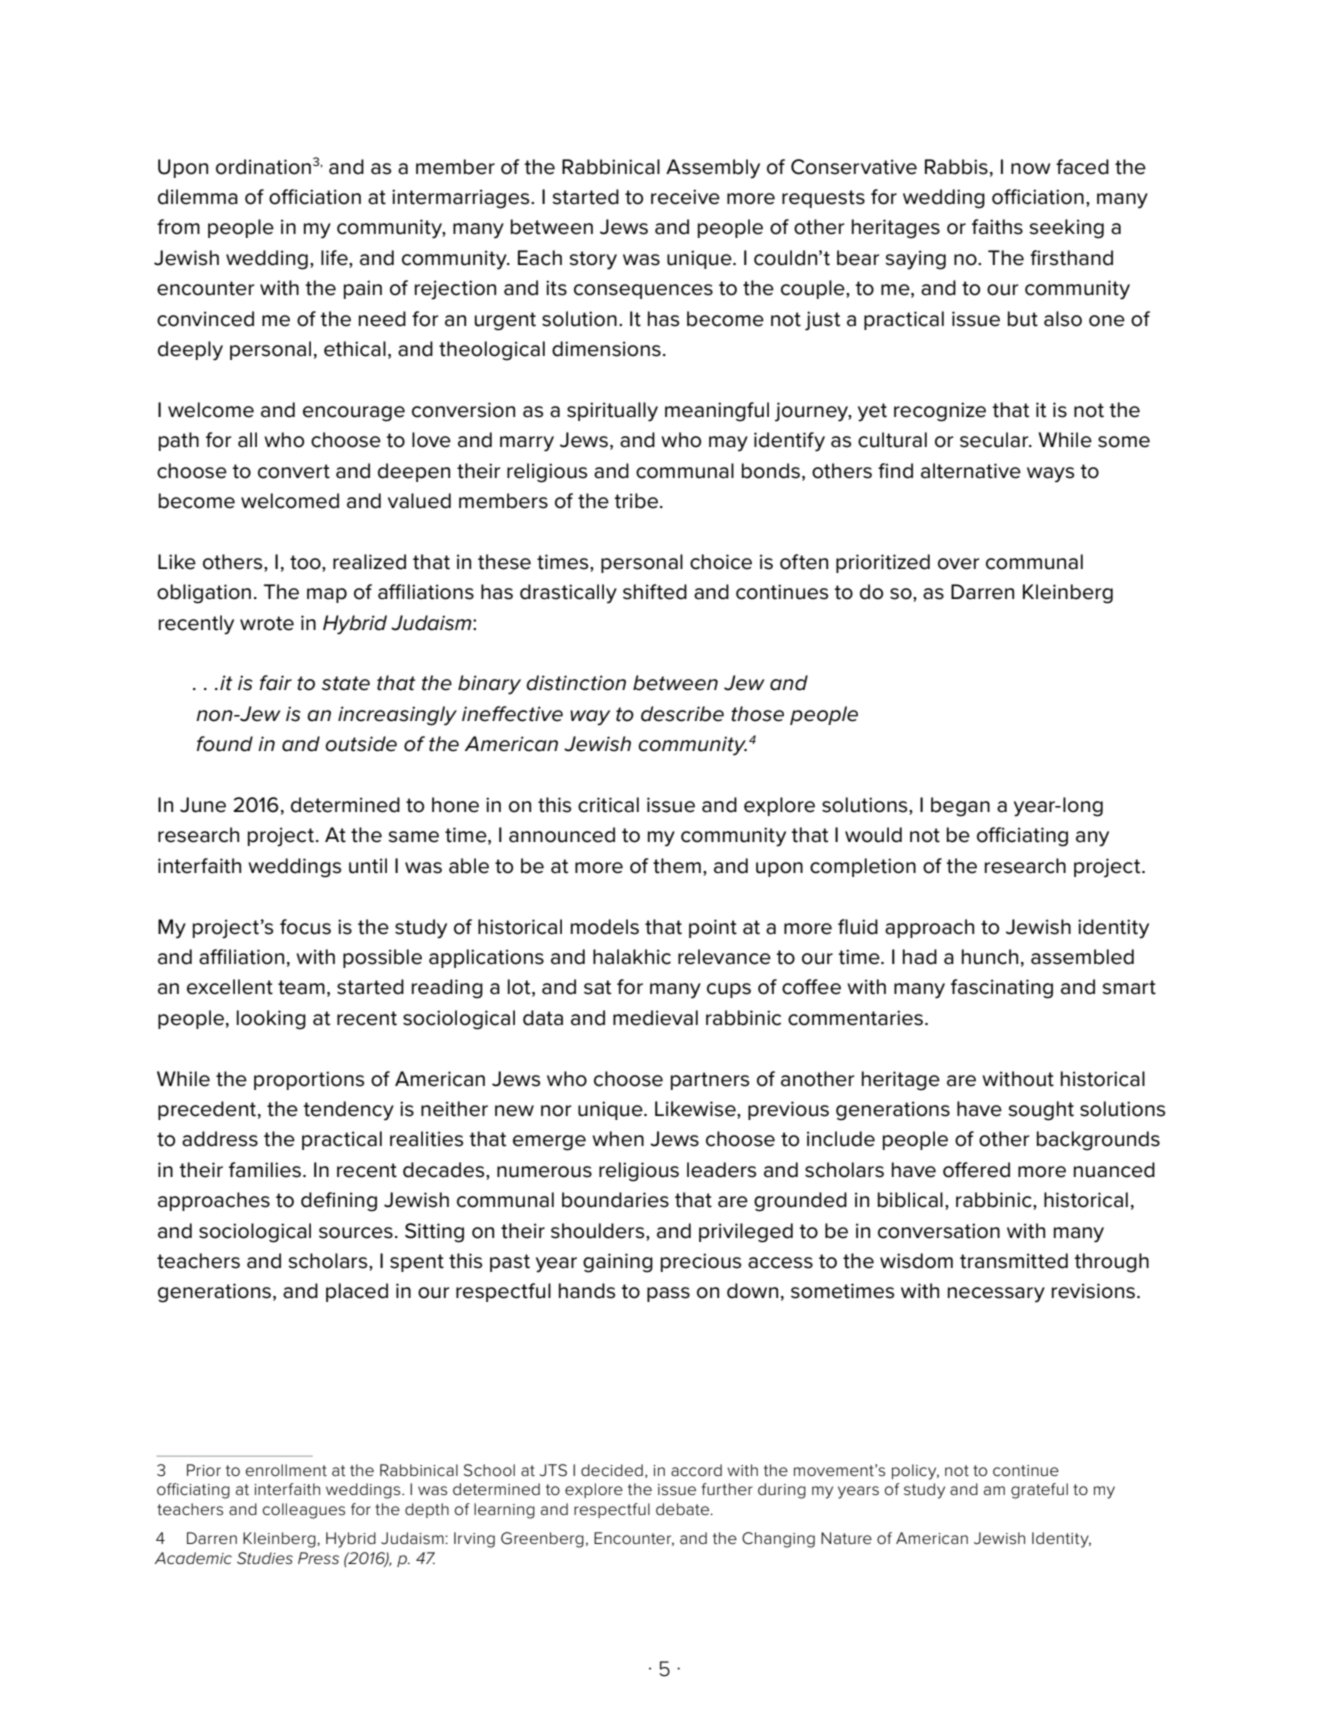 The image size is (1329, 1720). Describe the element at coordinates (997, 227) in the image. I see `faiths` at that location.
